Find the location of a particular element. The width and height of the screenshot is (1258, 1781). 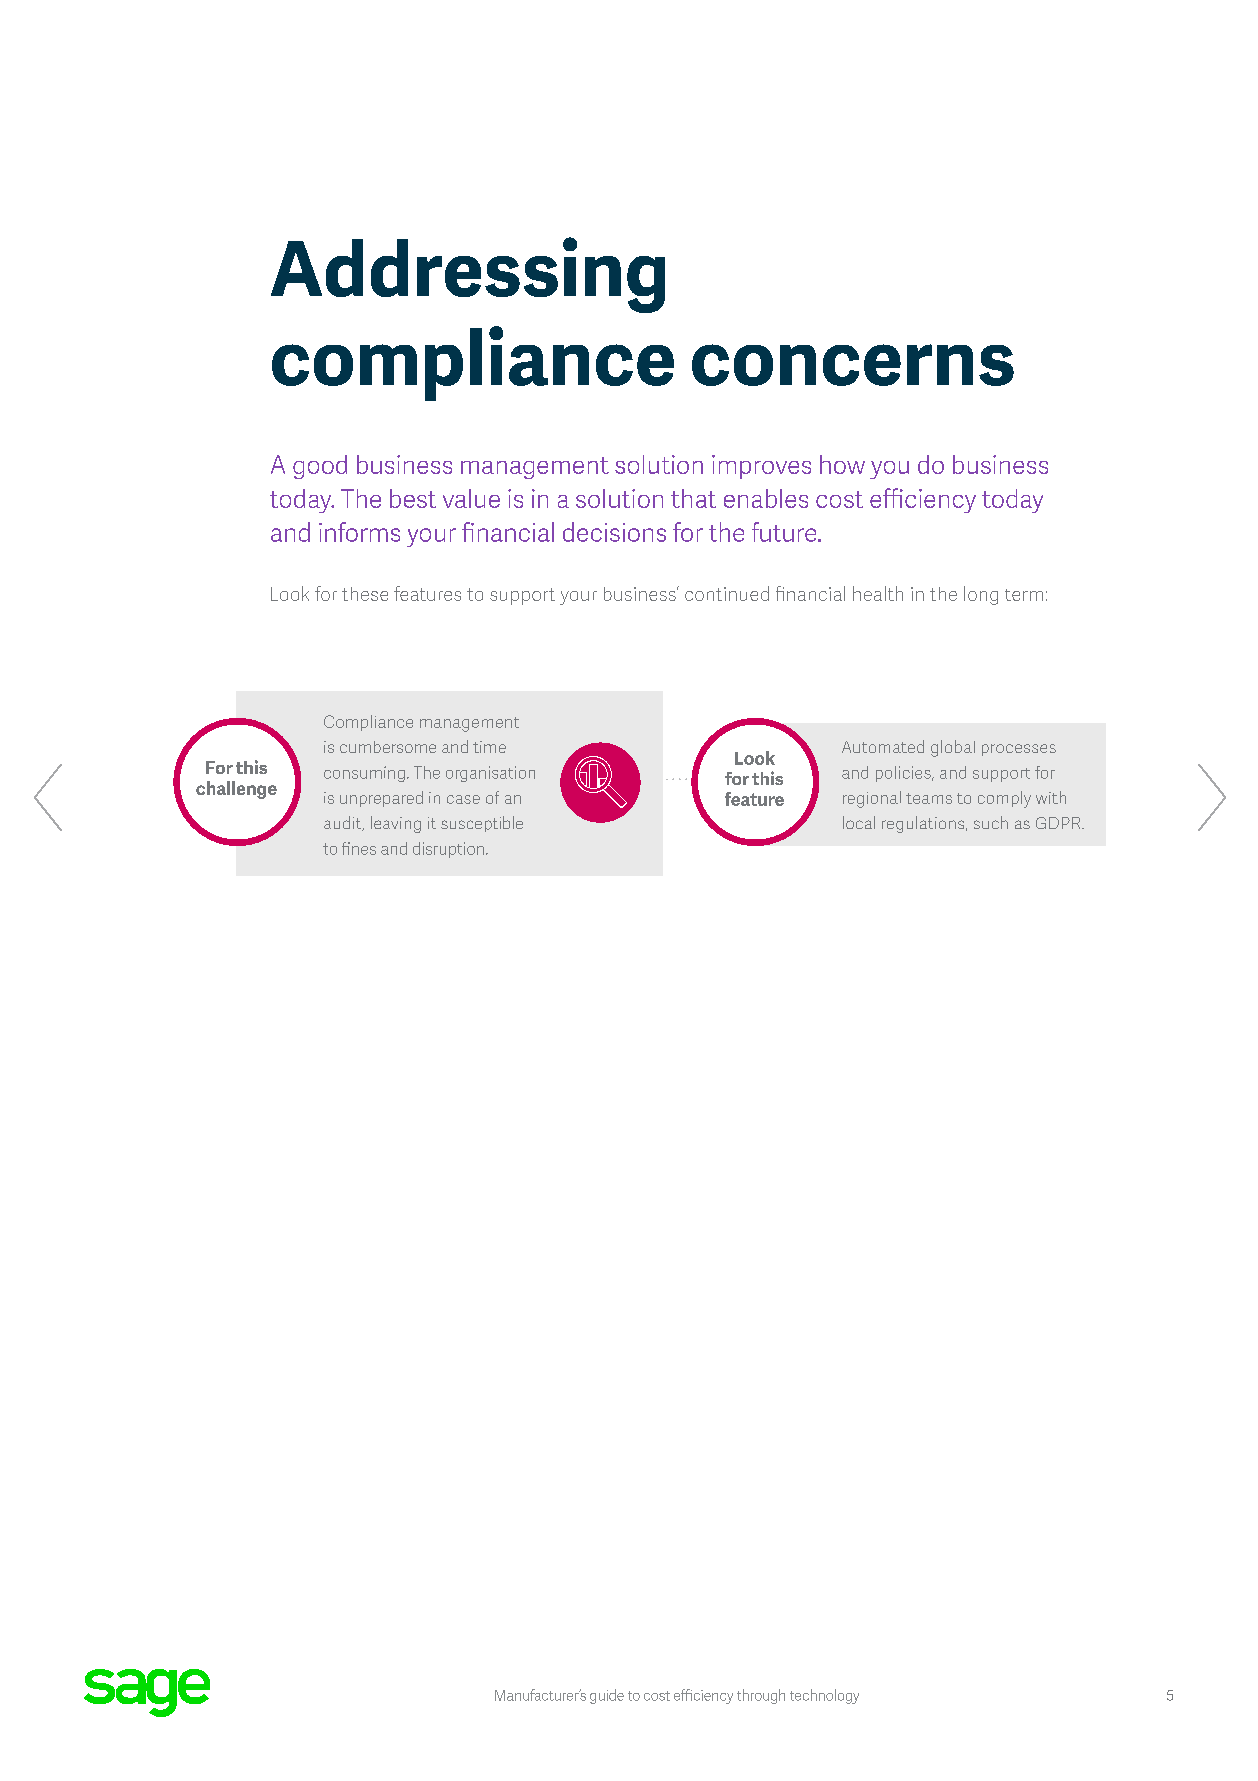

organisation is located at coordinates (490, 774).
